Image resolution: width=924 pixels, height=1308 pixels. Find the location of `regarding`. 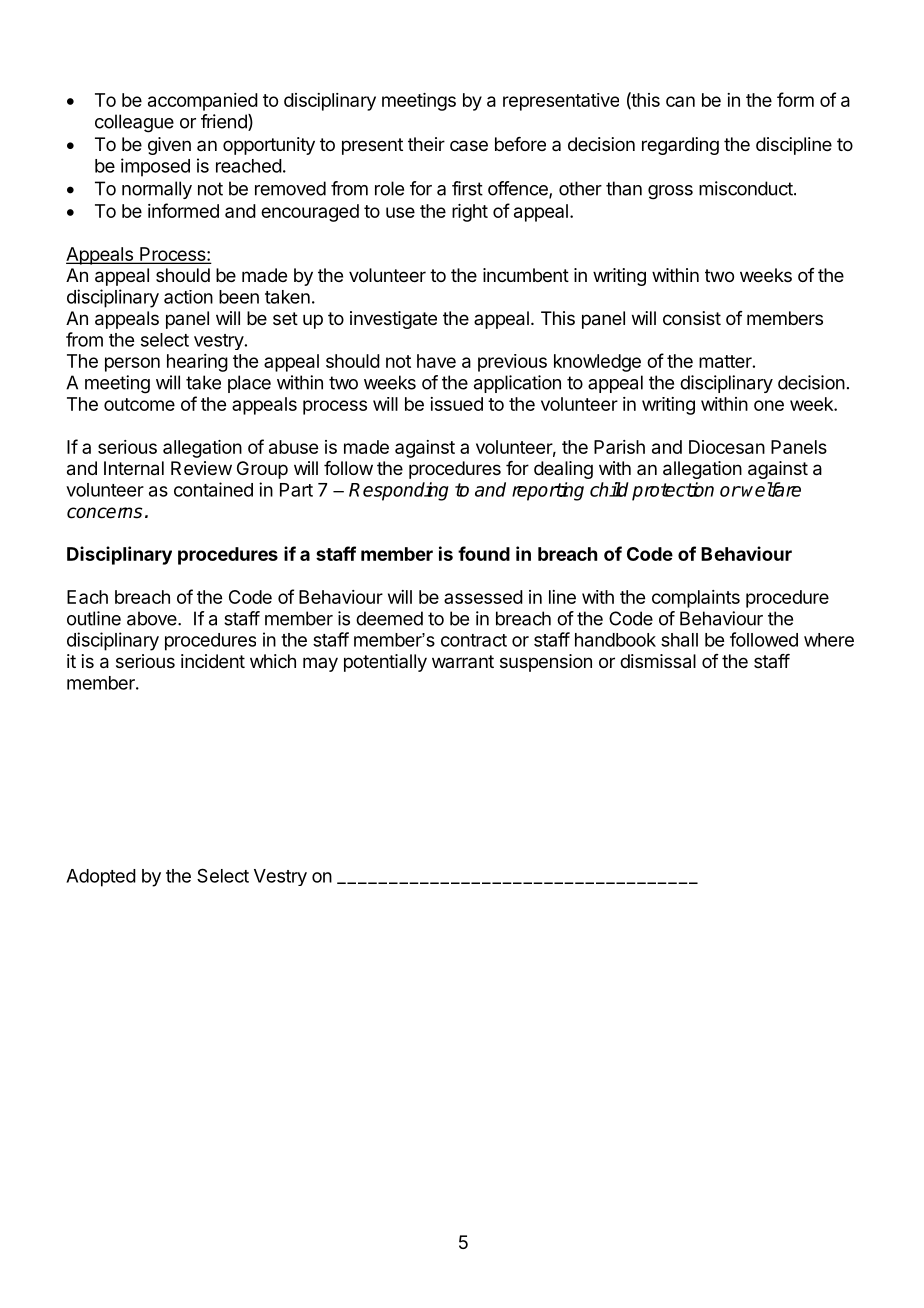

regarding is located at coordinates (680, 146).
